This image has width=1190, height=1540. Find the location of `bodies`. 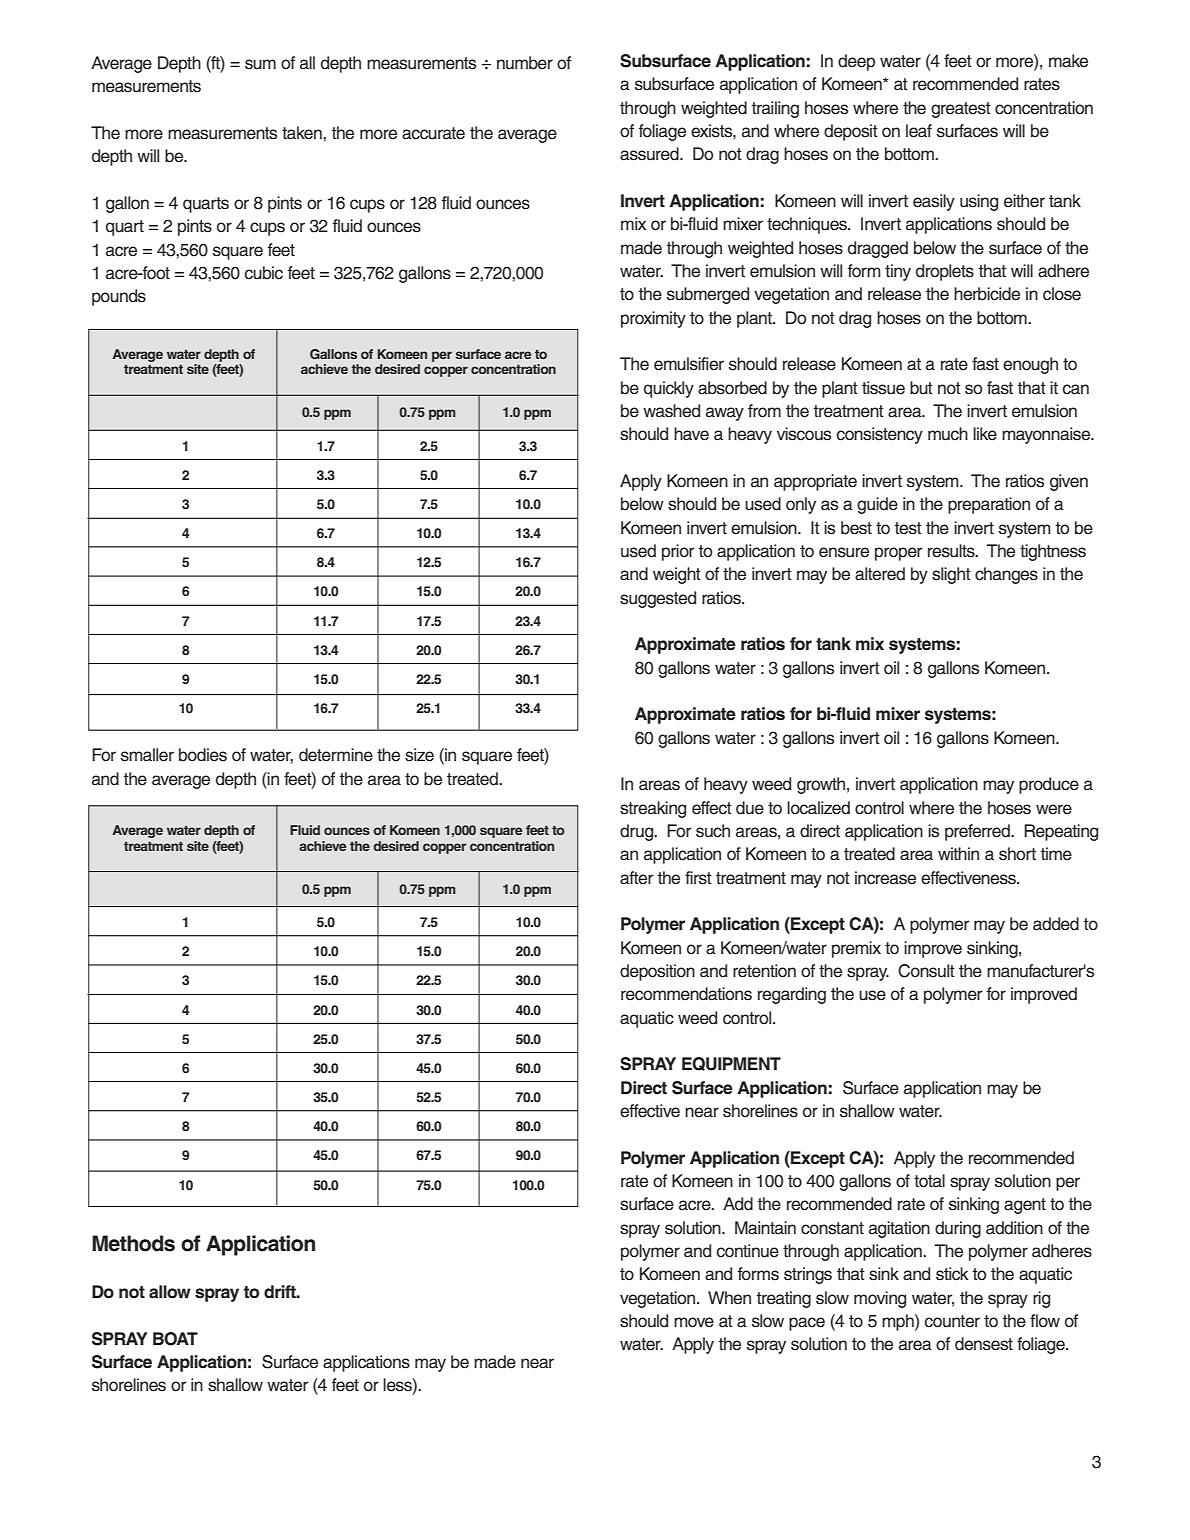

bodies is located at coordinates (203, 755).
